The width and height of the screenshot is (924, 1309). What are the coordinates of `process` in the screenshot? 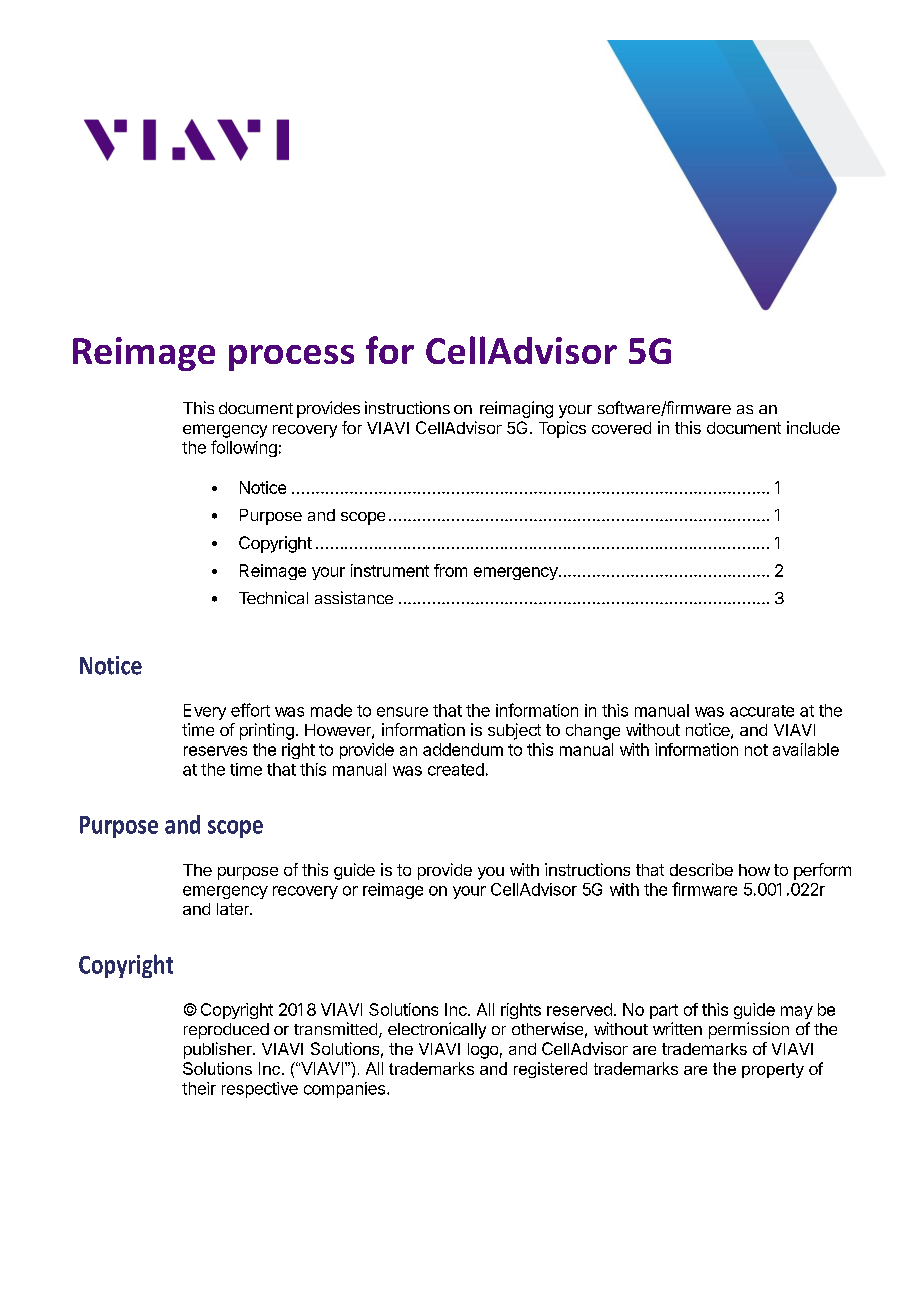 It's located at (291, 358).
